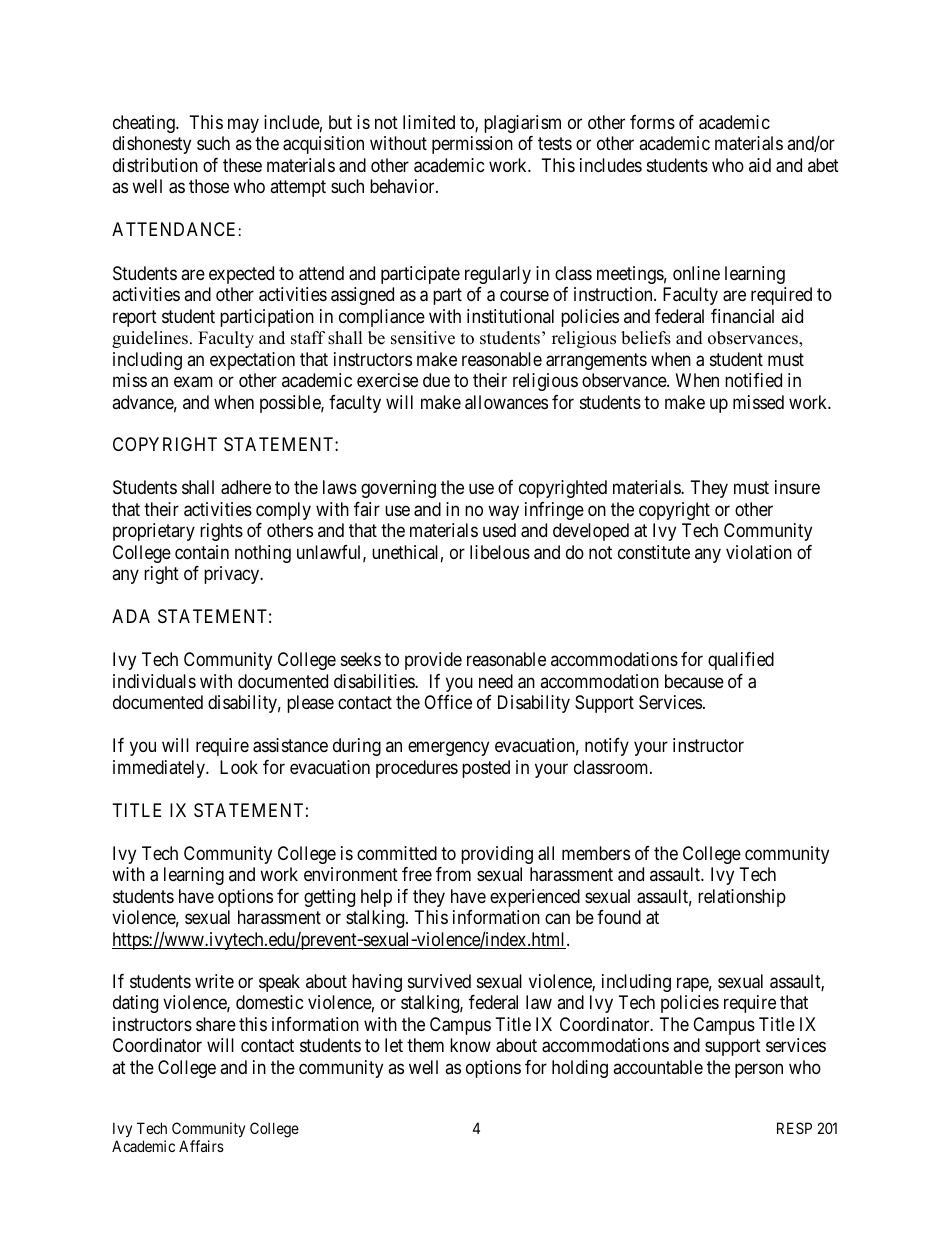 Image resolution: width=952 pixels, height=1233 pixels. Describe the element at coordinates (216, 1024) in the screenshot. I see `share` at that location.
